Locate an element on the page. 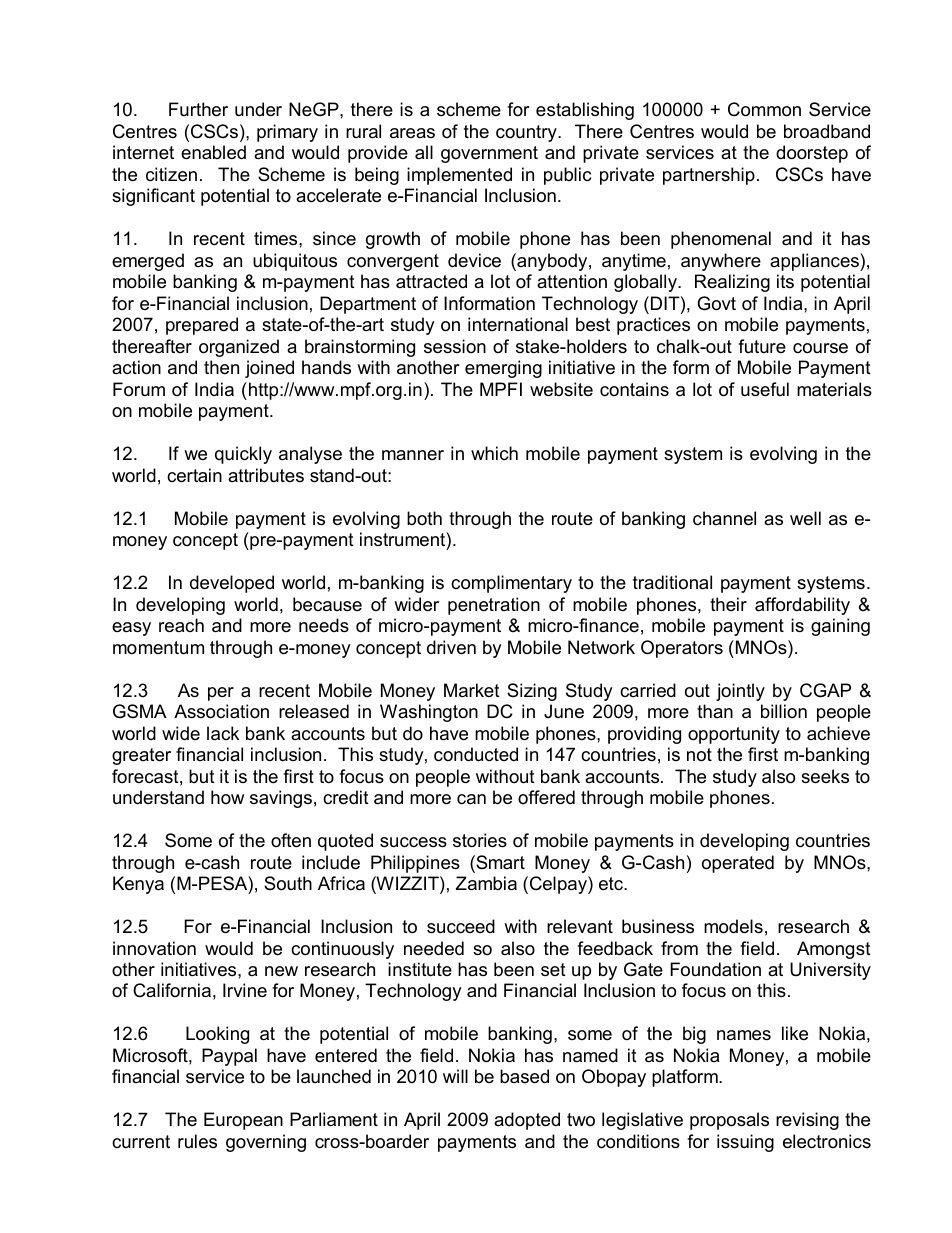 This image has height=1233, width=952. European is located at coordinates (243, 1121).
